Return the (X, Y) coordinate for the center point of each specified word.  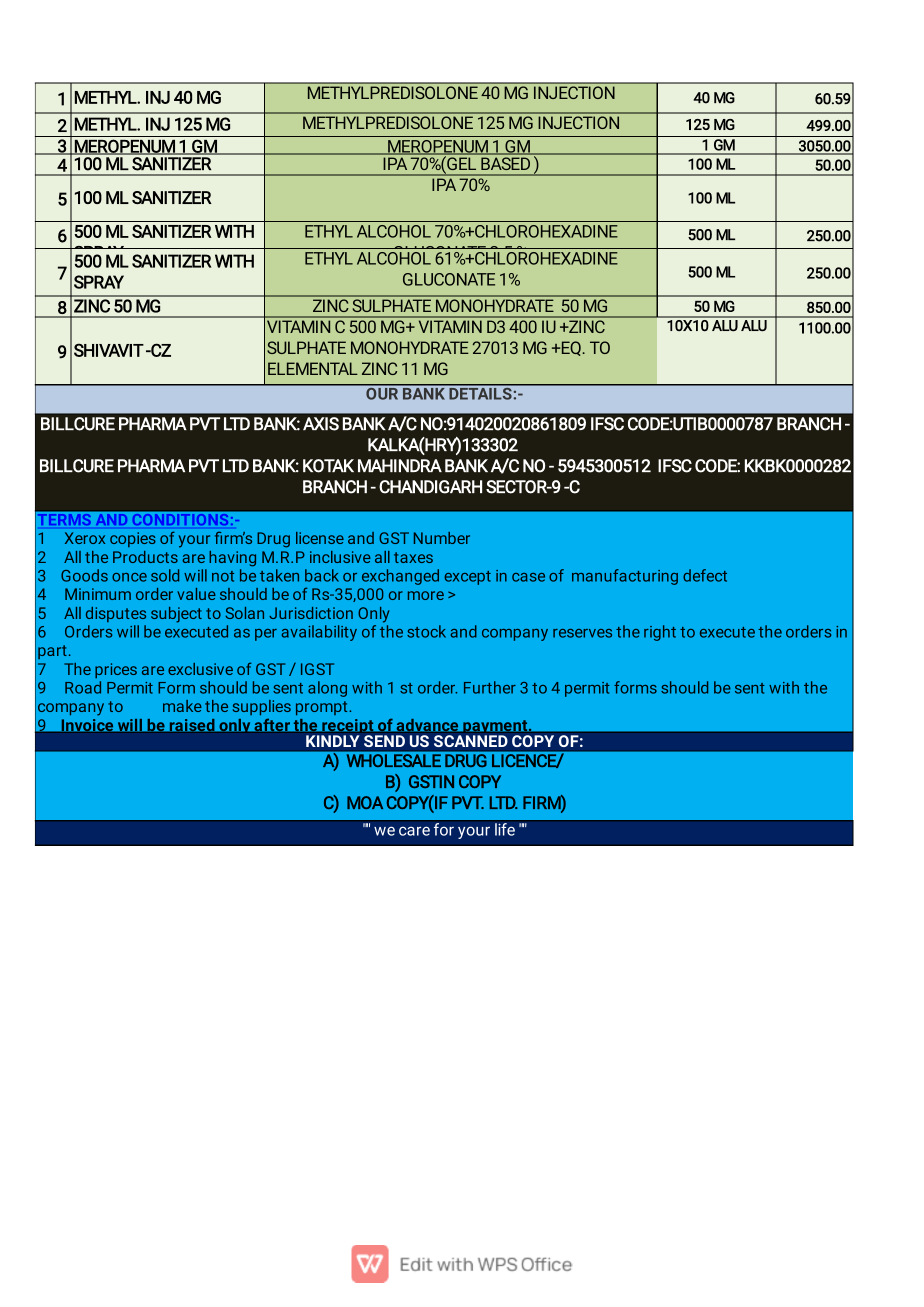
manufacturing (625, 577)
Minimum (98, 594)
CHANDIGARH (430, 487)
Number (442, 538)
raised (192, 726)
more (426, 595)
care (414, 831)
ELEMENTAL (313, 368)
